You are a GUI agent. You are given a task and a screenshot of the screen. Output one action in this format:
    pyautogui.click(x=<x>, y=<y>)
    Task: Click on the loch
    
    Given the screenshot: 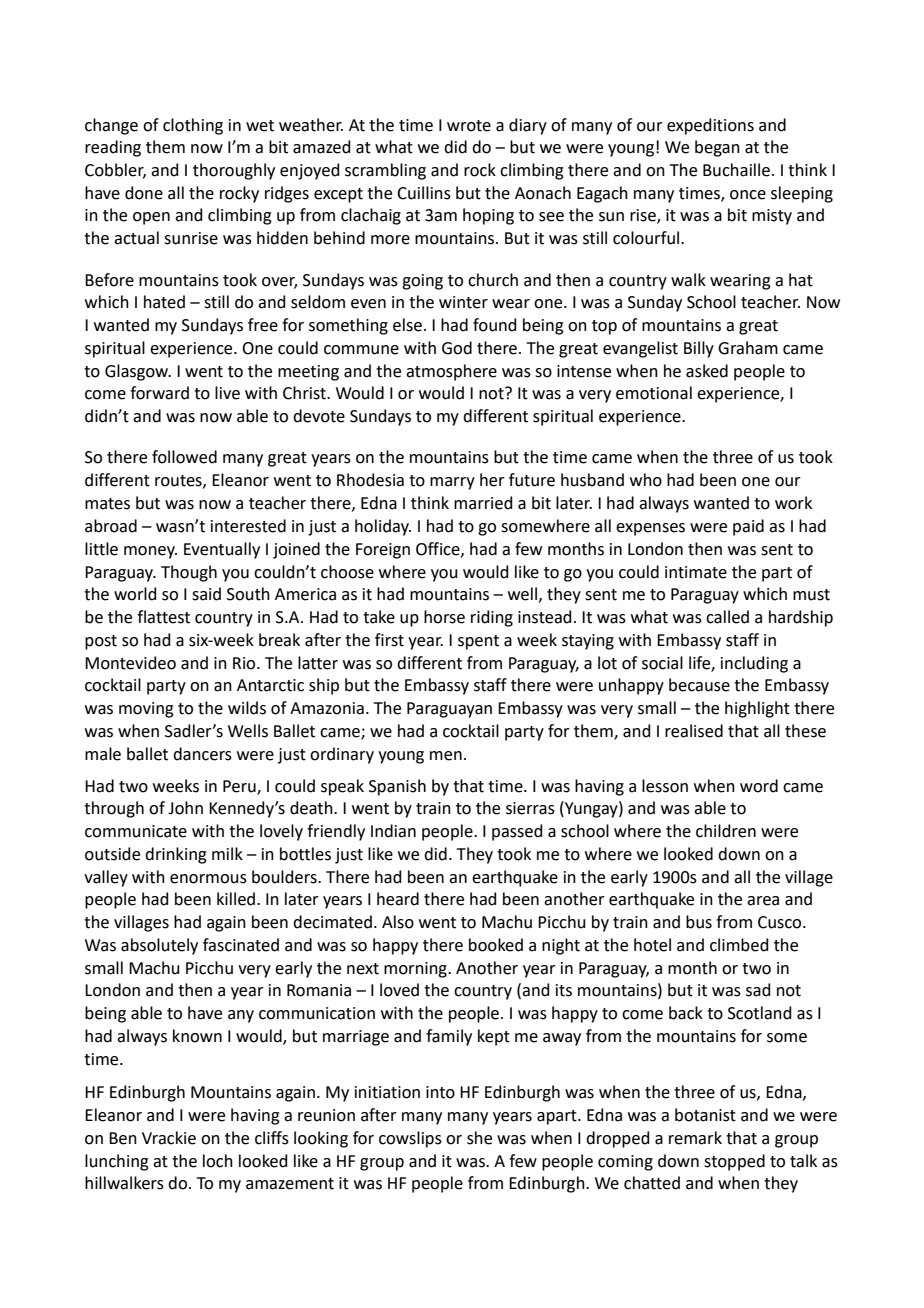 What is the action you would take?
    pyautogui.click(x=218, y=1161)
